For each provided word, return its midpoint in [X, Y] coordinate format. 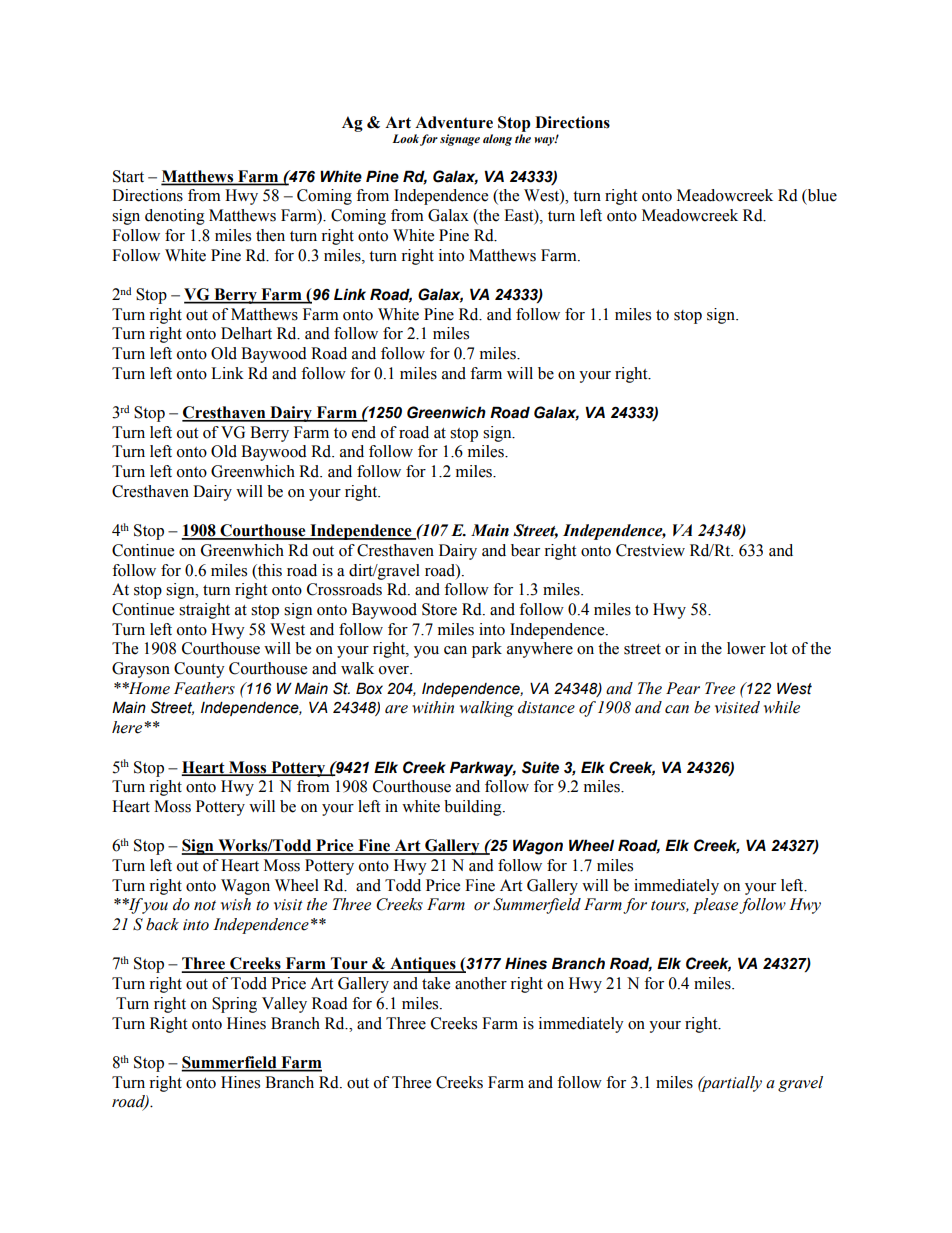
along [497, 140]
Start [128, 176]
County [199, 670]
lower [746, 648]
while [782, 707]
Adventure [454, 122]
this [269, 570]
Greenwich [446, 412]
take [436, 983]
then [270, 235]
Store [439, 609]
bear [525, 550]
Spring [234, 1005]
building [474, 808]
